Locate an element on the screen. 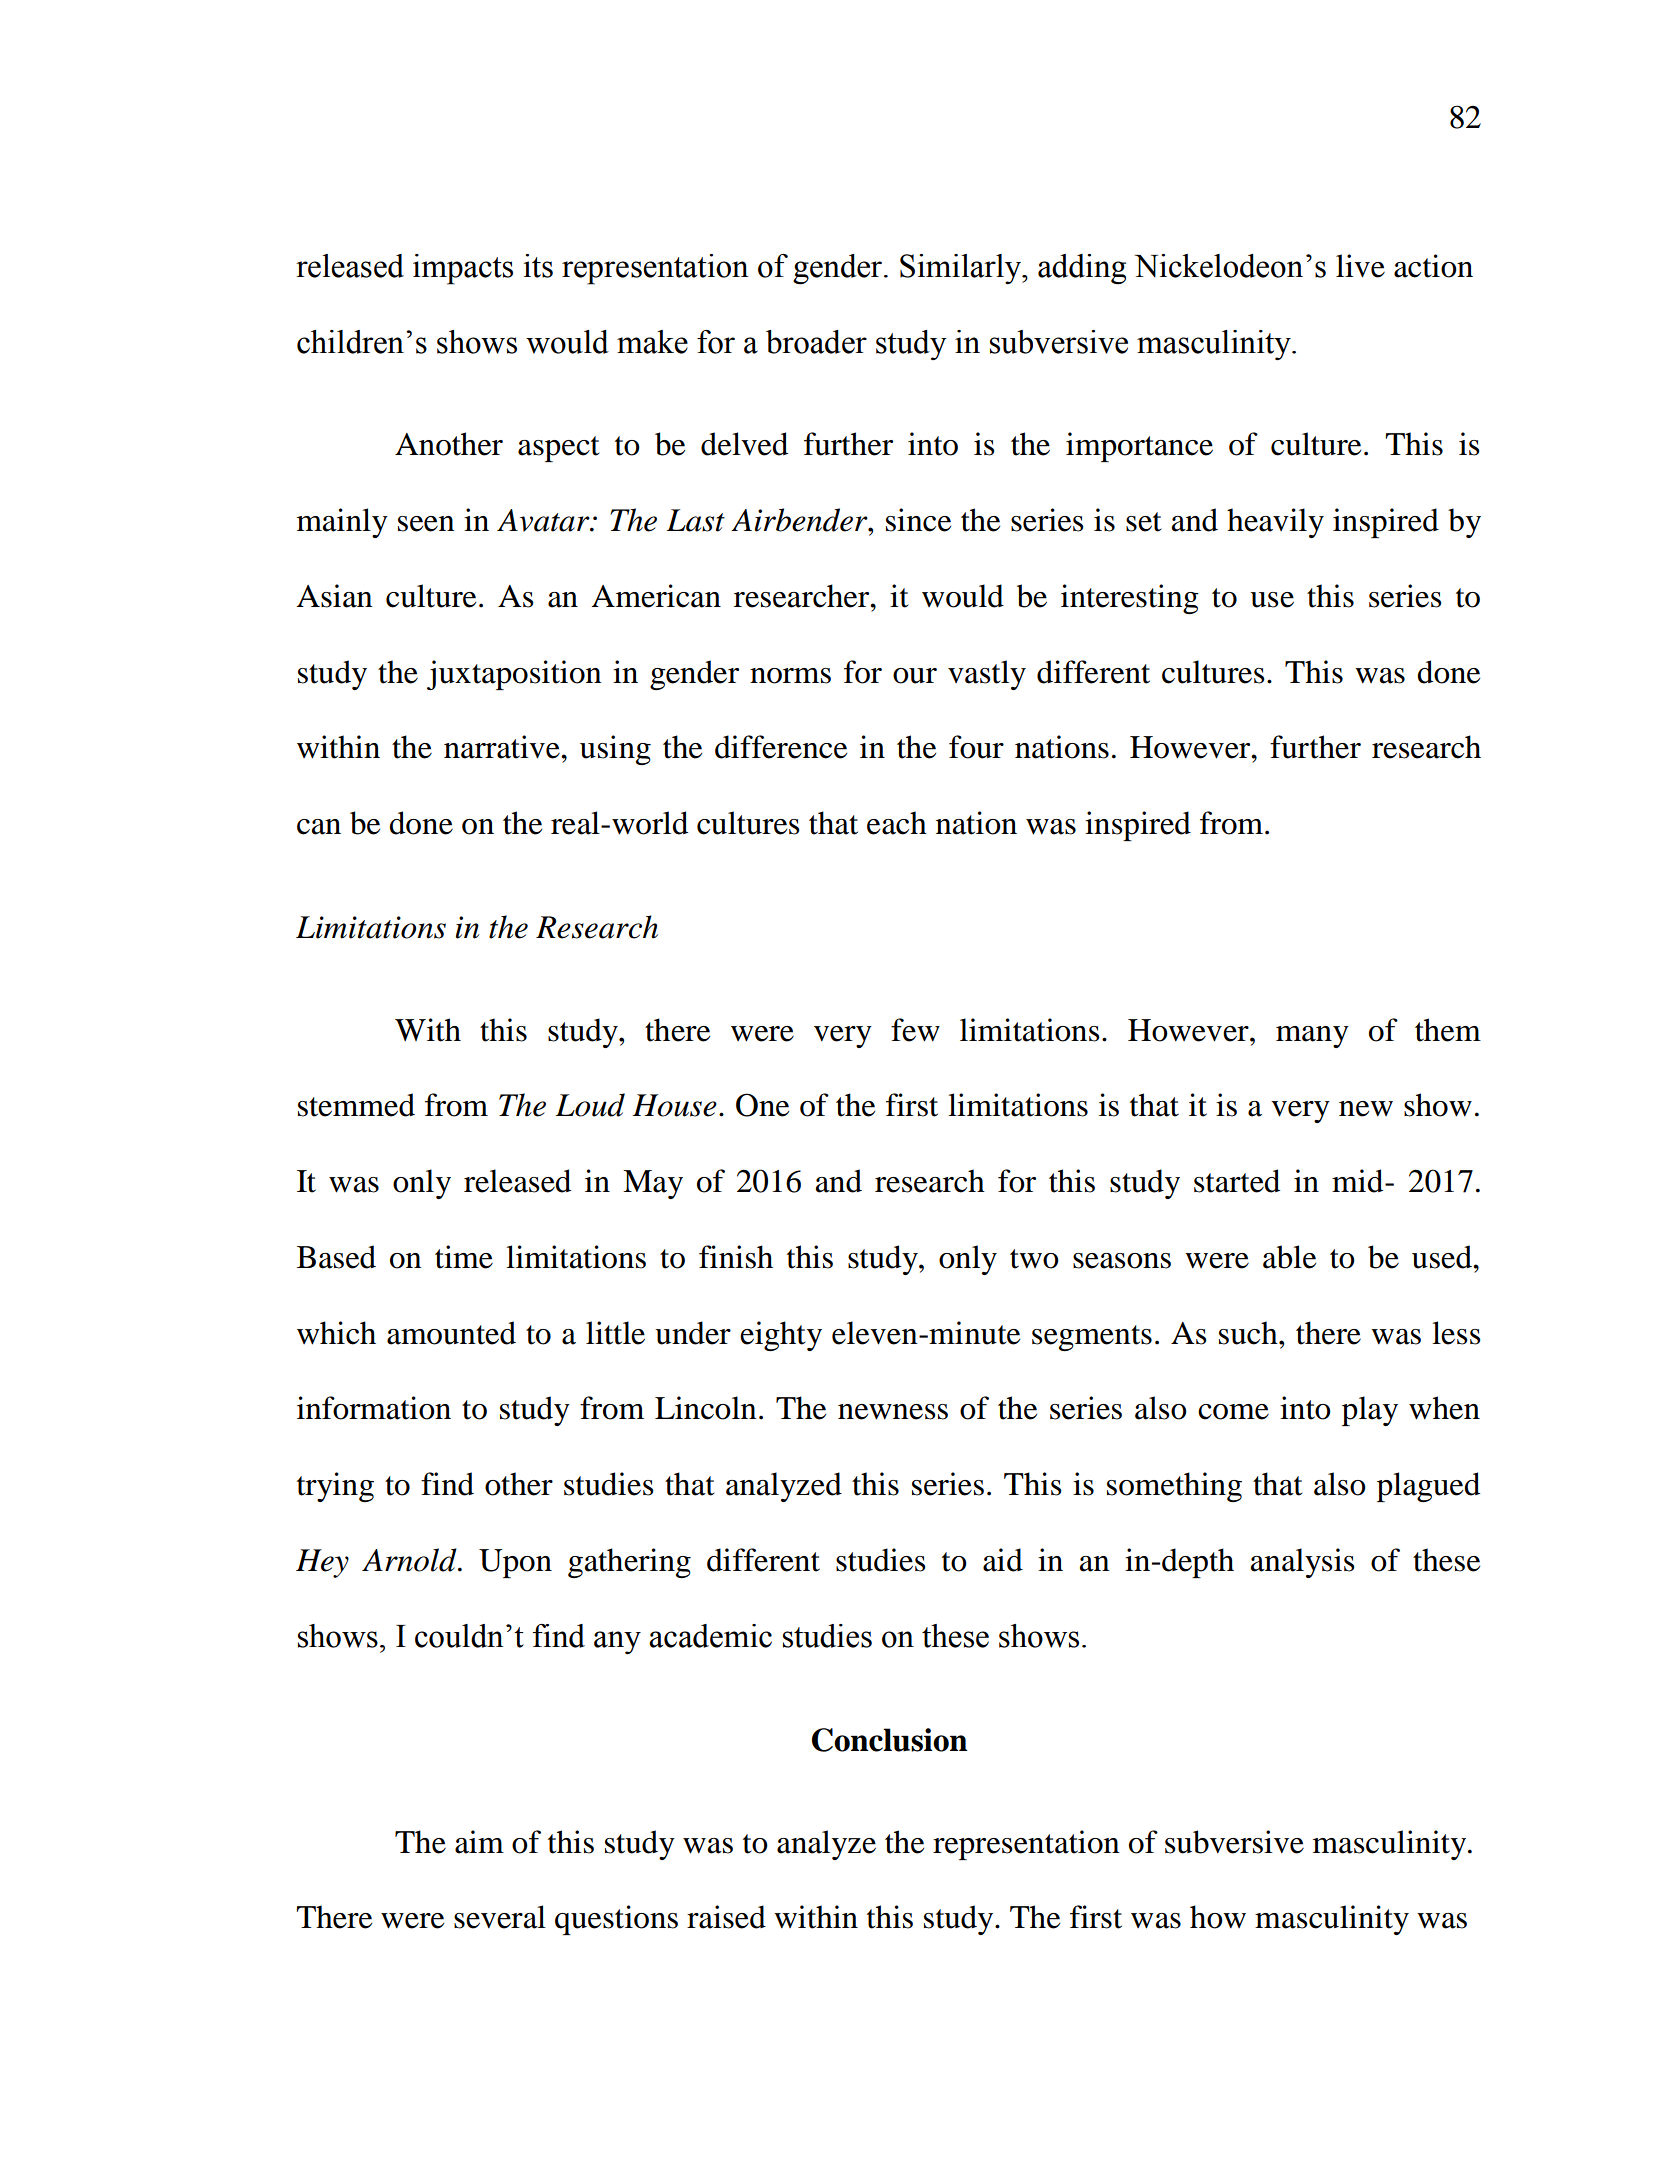  raised is located at coordinates (726, 1917).
